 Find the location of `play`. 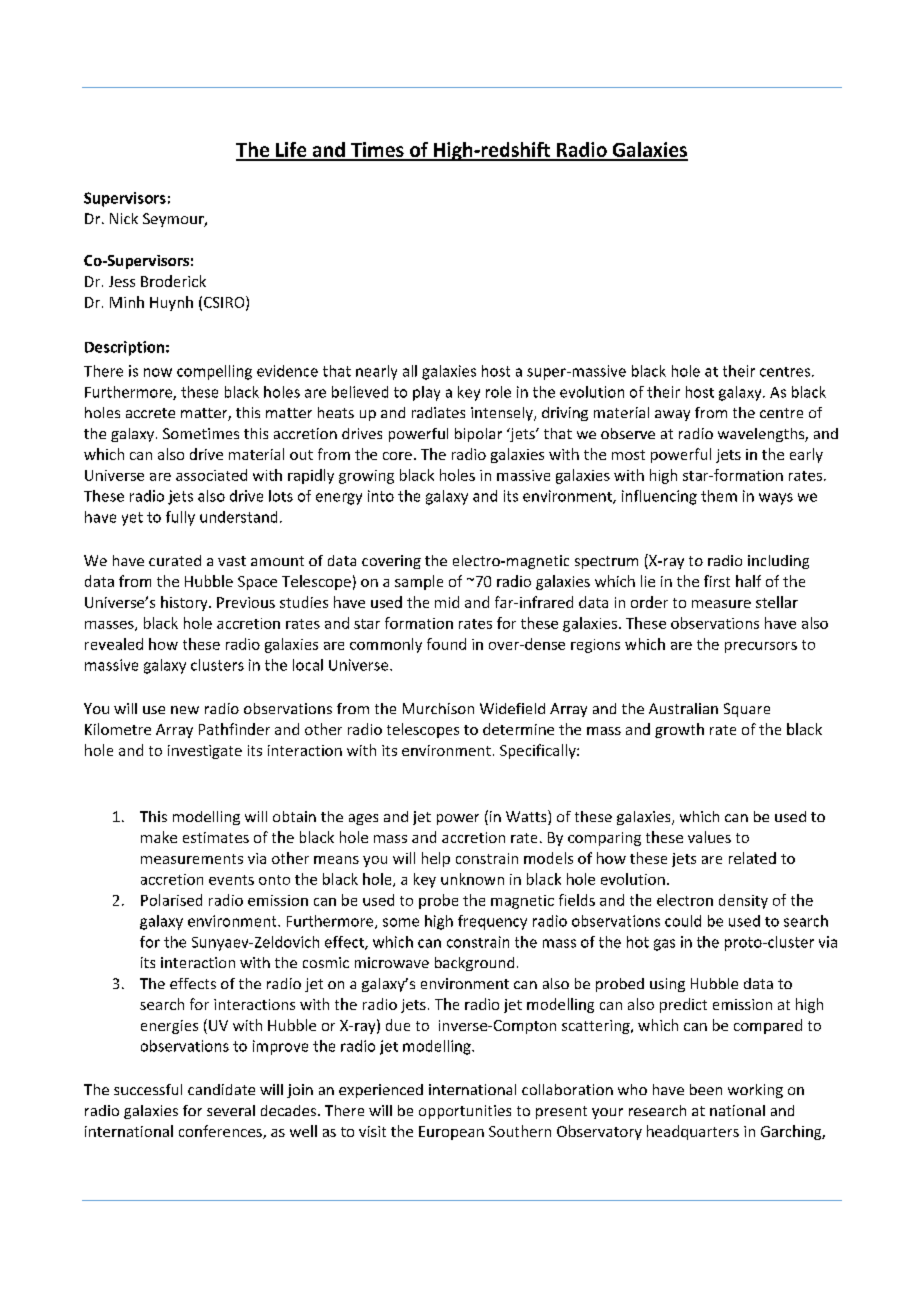

play is located at coordinates (426, 393).
